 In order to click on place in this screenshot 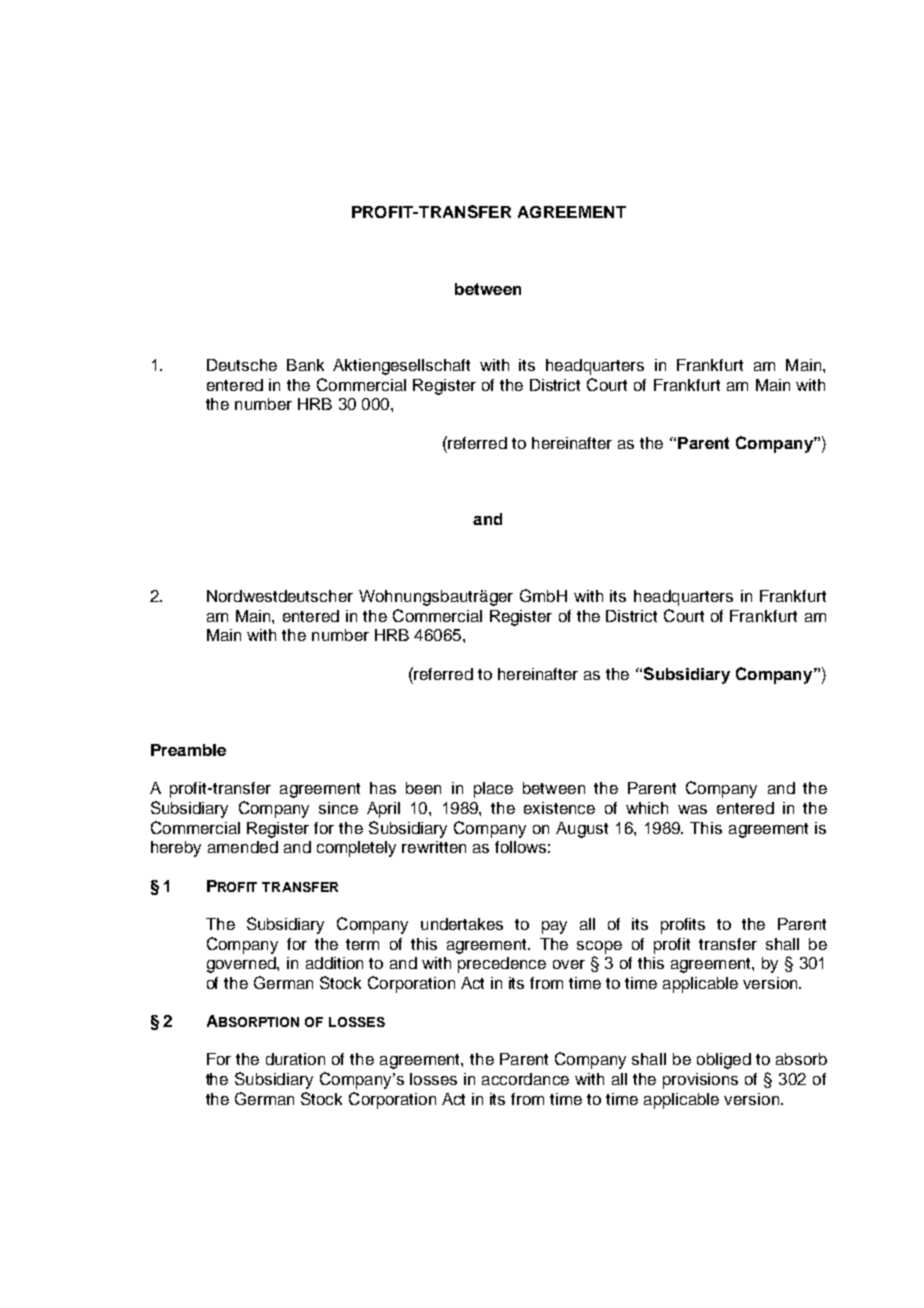, I will do `click(493, 790)`.
